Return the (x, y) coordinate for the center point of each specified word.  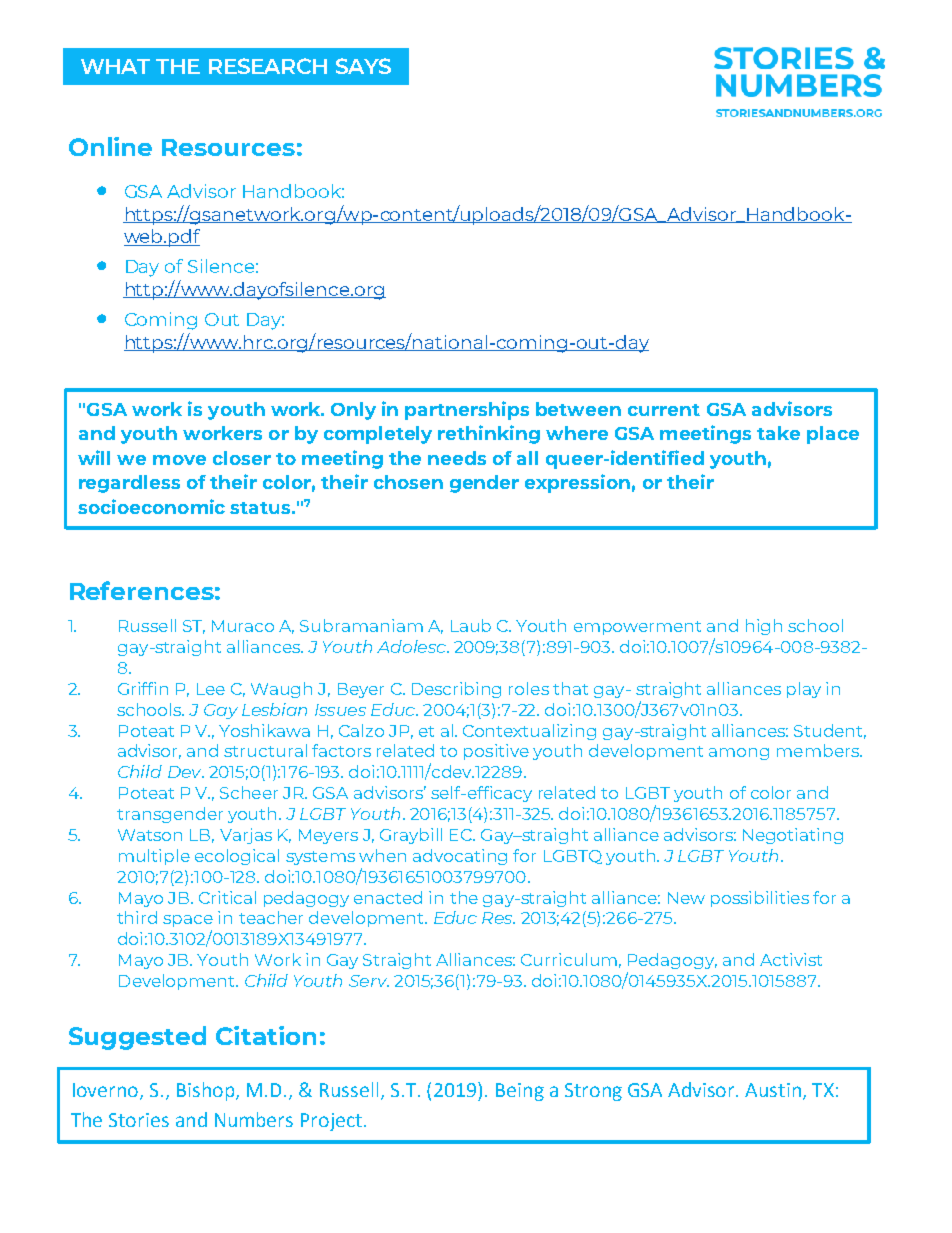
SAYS (363, 66)
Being (520, 1092)
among (739, 754)
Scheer (249, 792)
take (778, 433)
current (664, 410)
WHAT (115, 66)
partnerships (467, 410)
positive (496, 752)
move (179, 460)
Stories (139, 1120)
